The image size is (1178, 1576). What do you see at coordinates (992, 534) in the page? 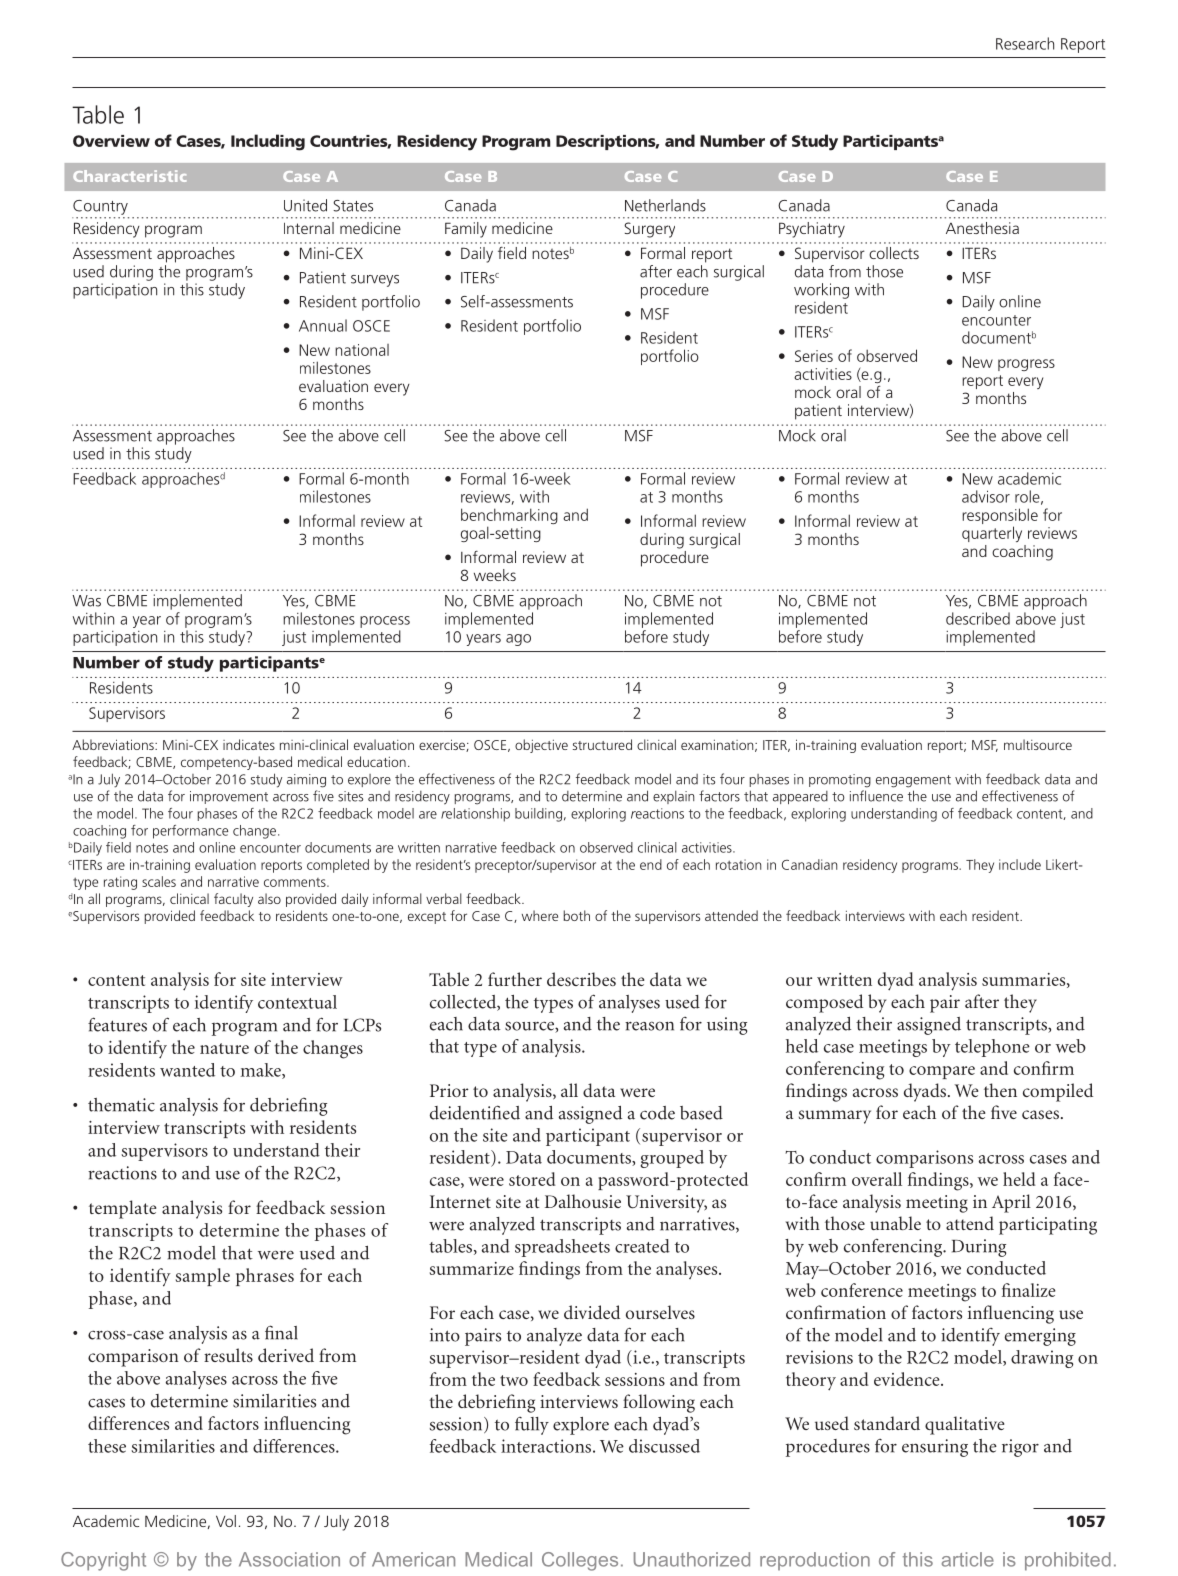
I see `quarterly` at bounding box center [992, 534].
